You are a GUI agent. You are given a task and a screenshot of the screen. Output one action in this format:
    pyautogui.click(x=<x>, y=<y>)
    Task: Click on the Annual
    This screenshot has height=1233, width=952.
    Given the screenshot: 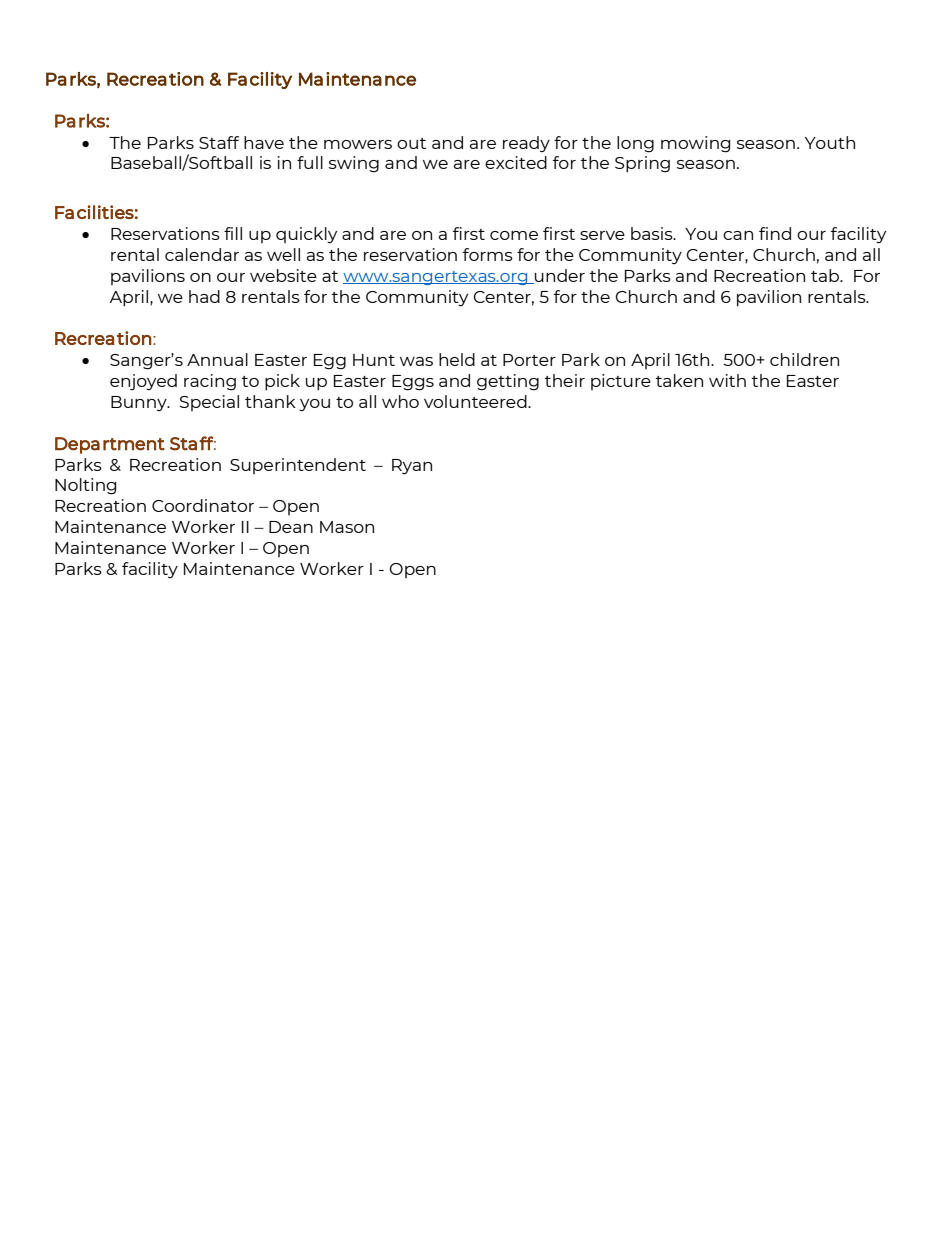 What is the action you would take?
    pyautogui.click(x=217, y=359)
